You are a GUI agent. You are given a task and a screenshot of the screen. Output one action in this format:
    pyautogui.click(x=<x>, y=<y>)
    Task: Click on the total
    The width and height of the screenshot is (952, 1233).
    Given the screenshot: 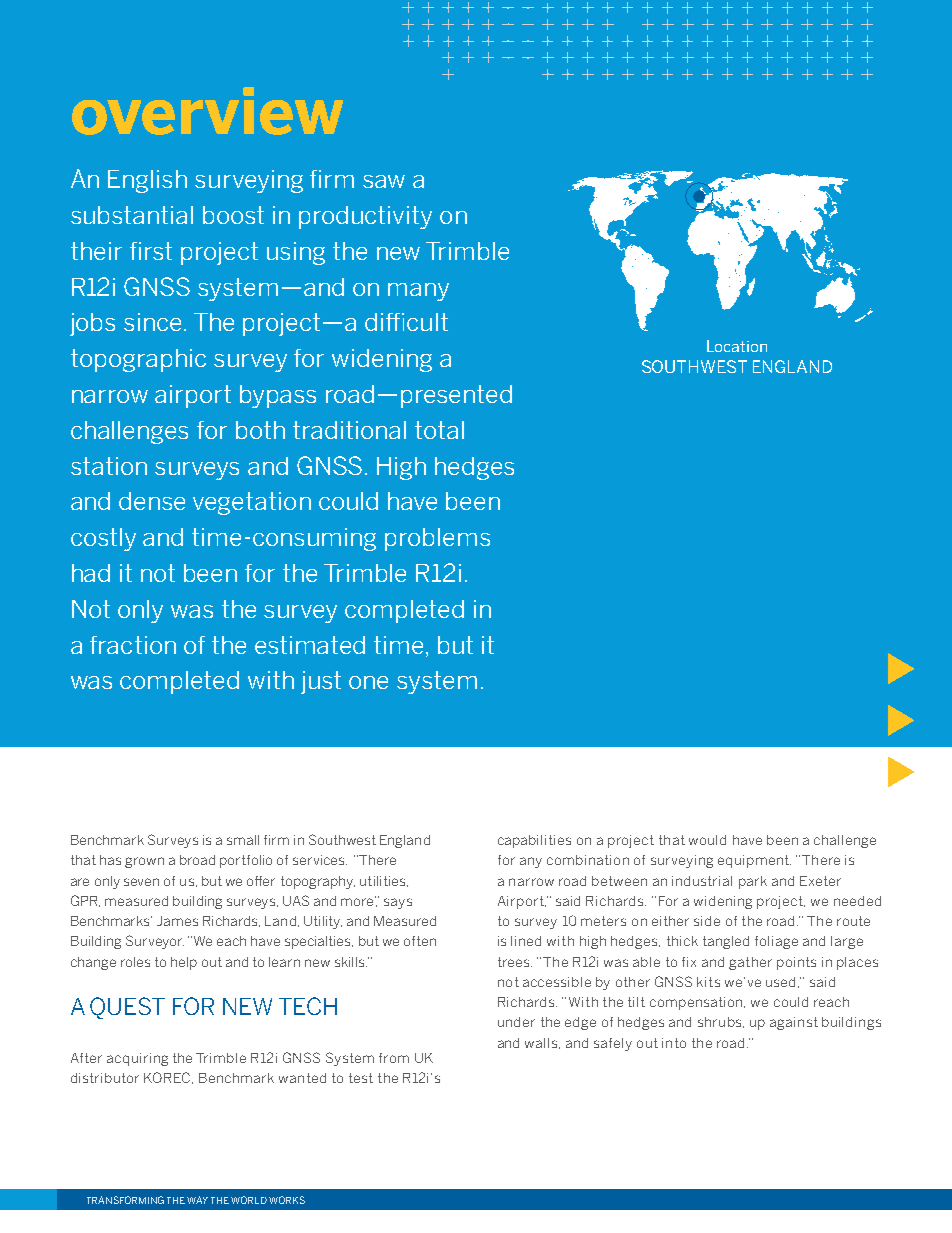 What is the action you would take?
    pyautogui.click(x=439, y=430)
